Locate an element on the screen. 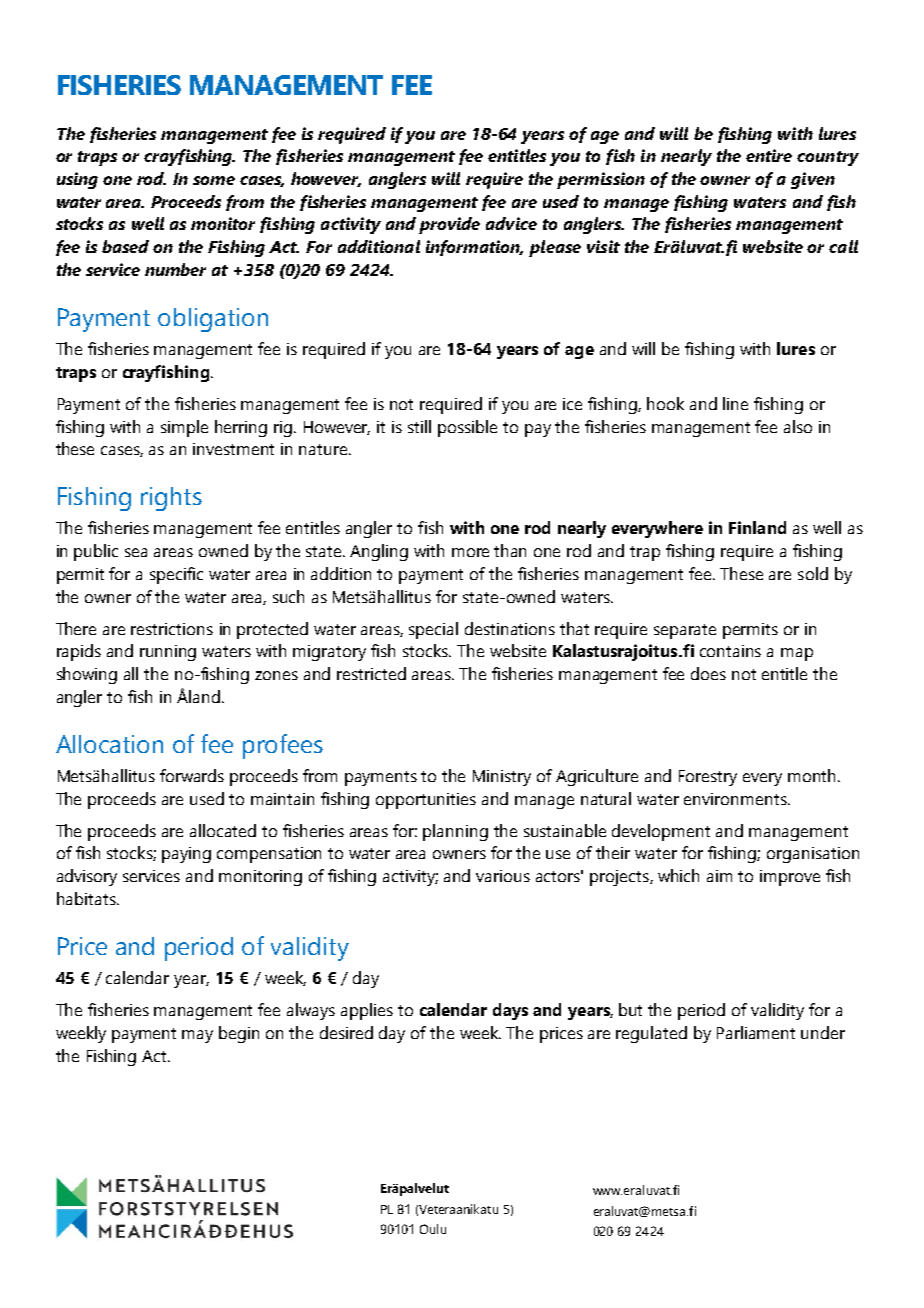  does is located at coordinates (708, 673).
